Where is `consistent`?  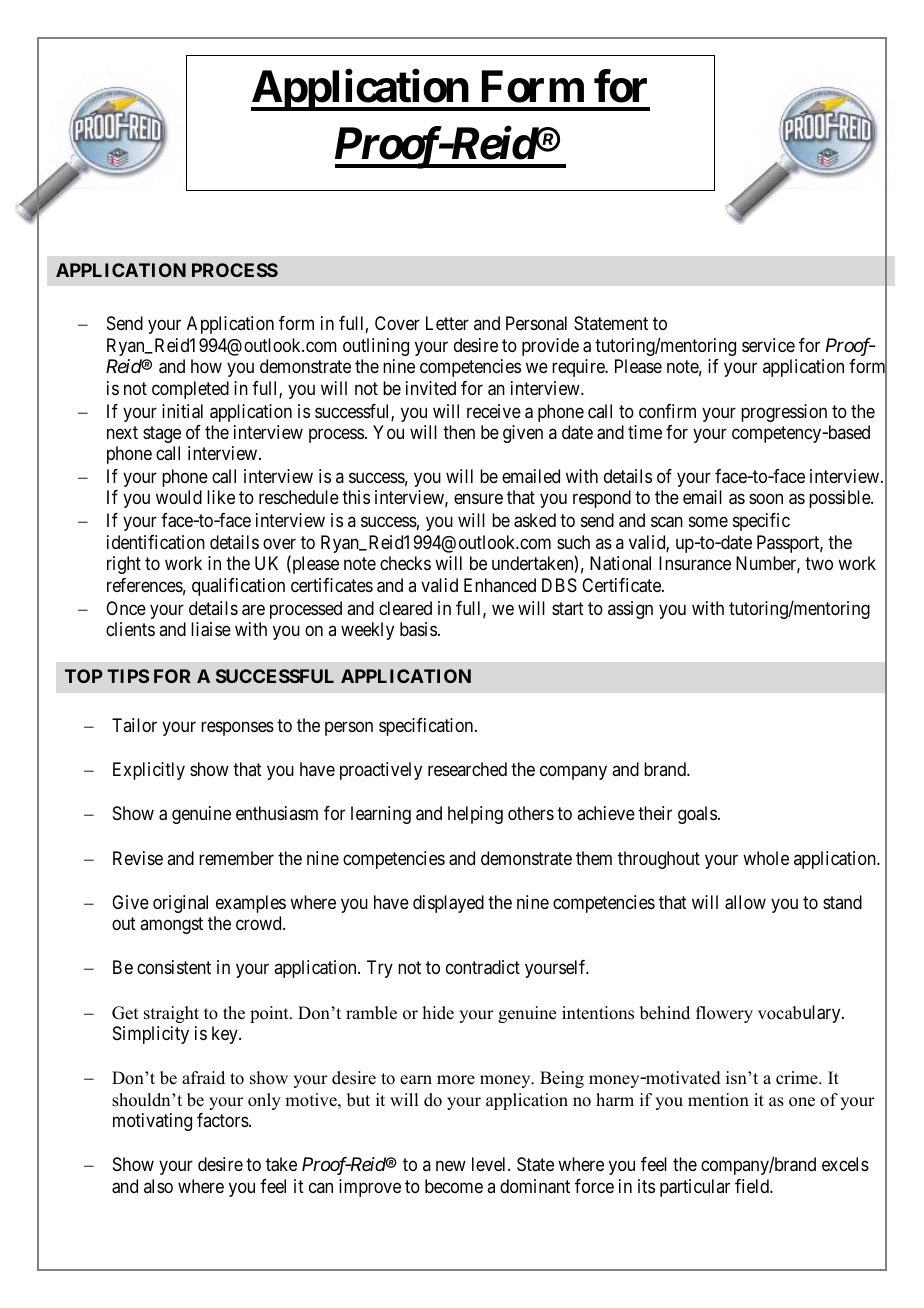 consistent is located at coordinates (174, 967).
